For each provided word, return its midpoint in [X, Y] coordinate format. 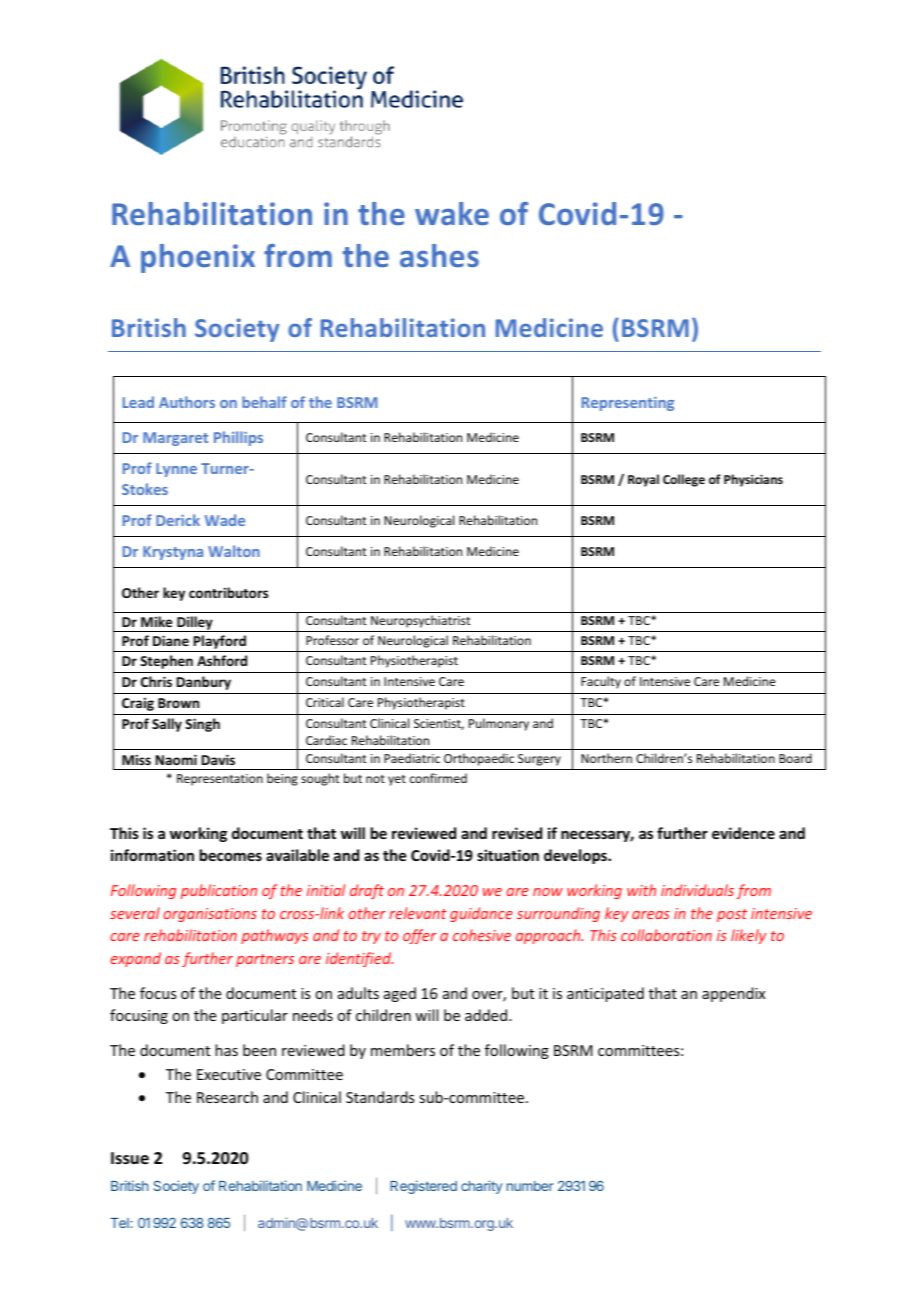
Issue [130, 1158]
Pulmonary [499, 724]
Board [795, 758]
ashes [439, 255]
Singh [202, 725]
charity [481, 1187]
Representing [628, 404]
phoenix [198, 258]
